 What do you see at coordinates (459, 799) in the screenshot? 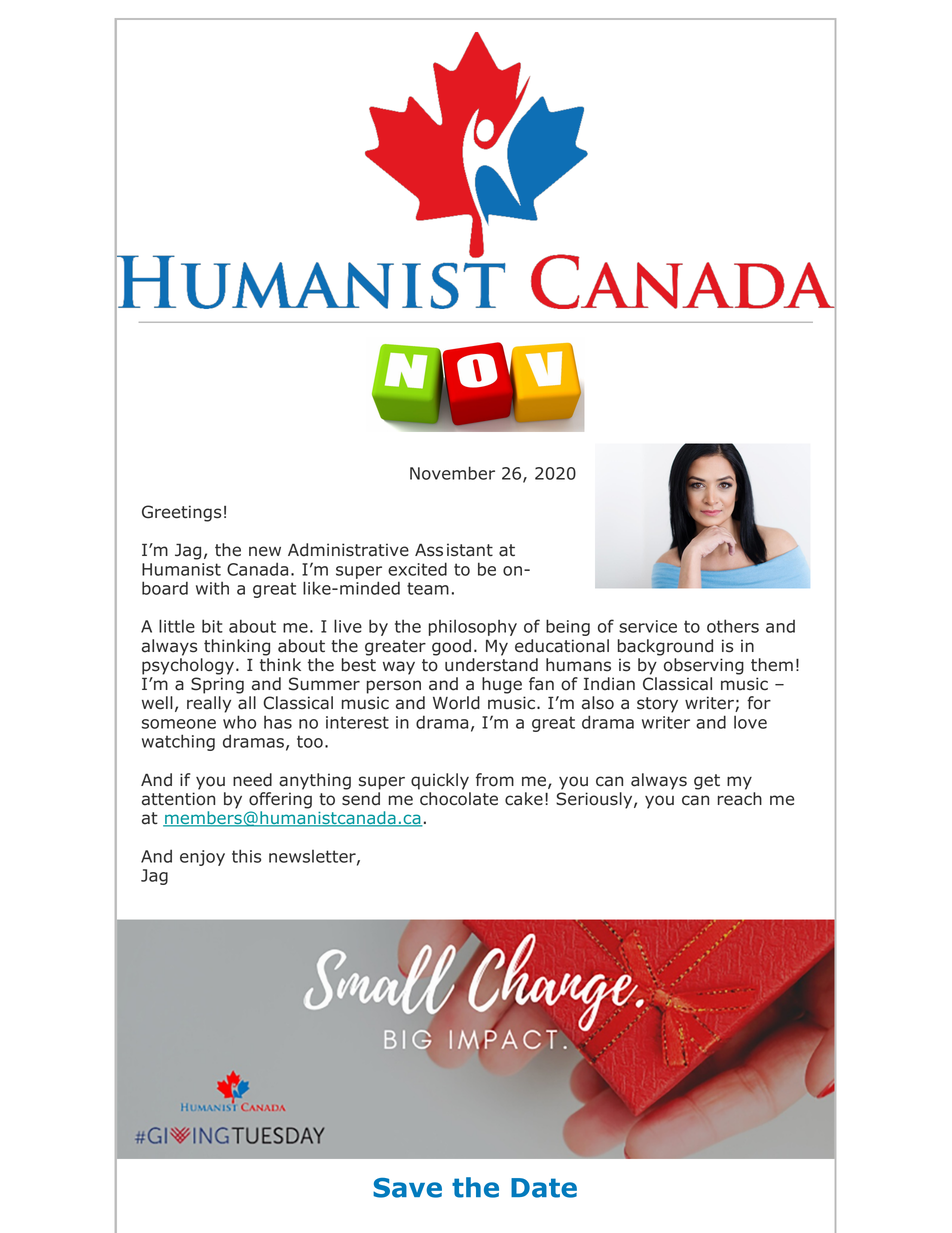
I see `chocolate` at bounding box center [459, 799].
